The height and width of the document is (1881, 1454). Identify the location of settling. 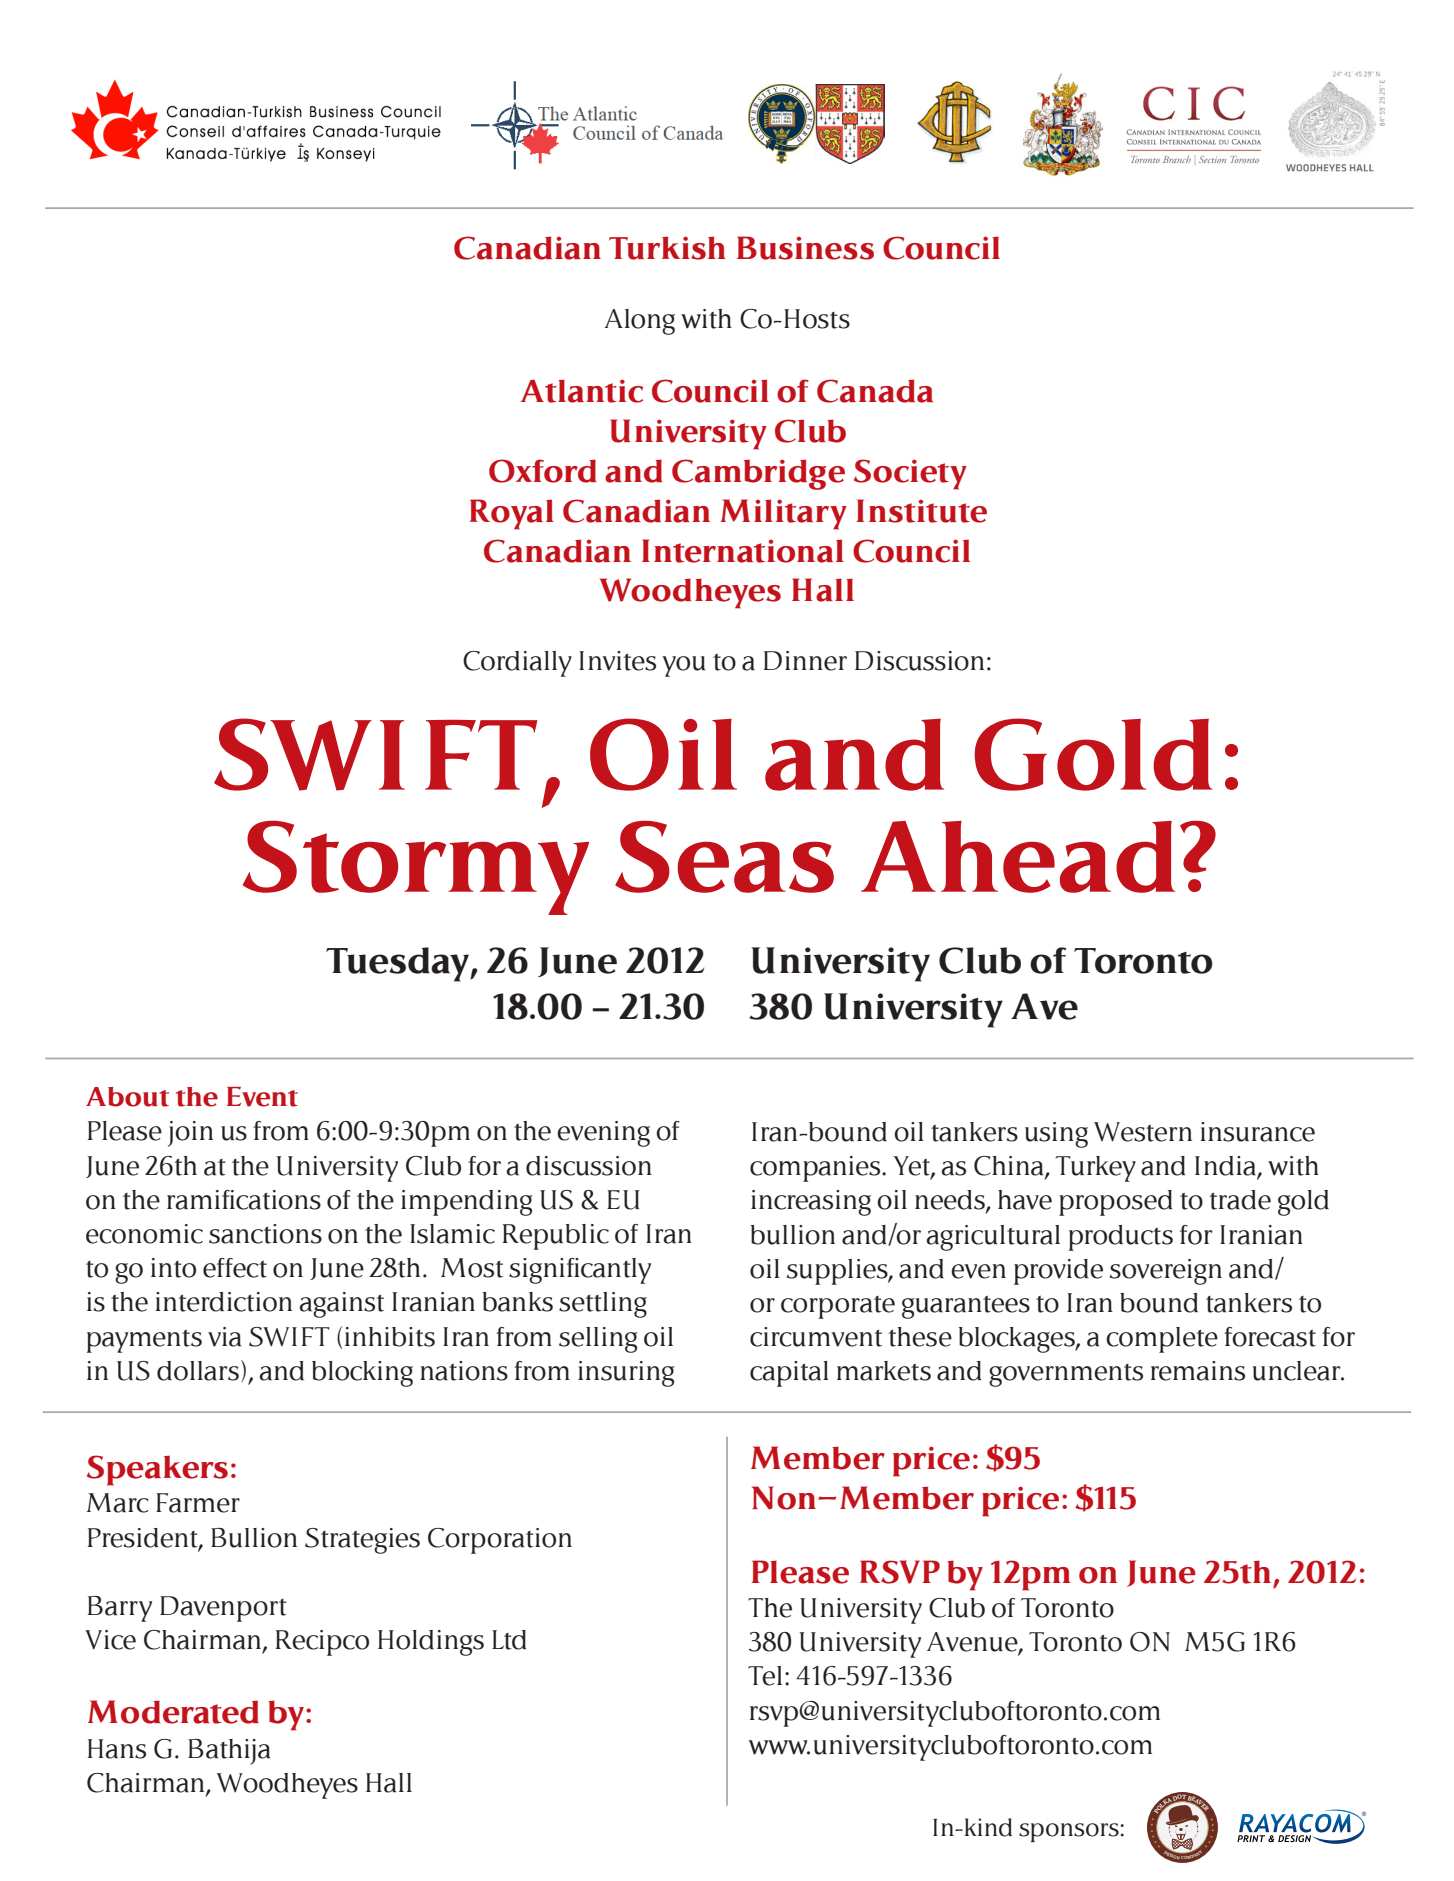
(603, 1305).
